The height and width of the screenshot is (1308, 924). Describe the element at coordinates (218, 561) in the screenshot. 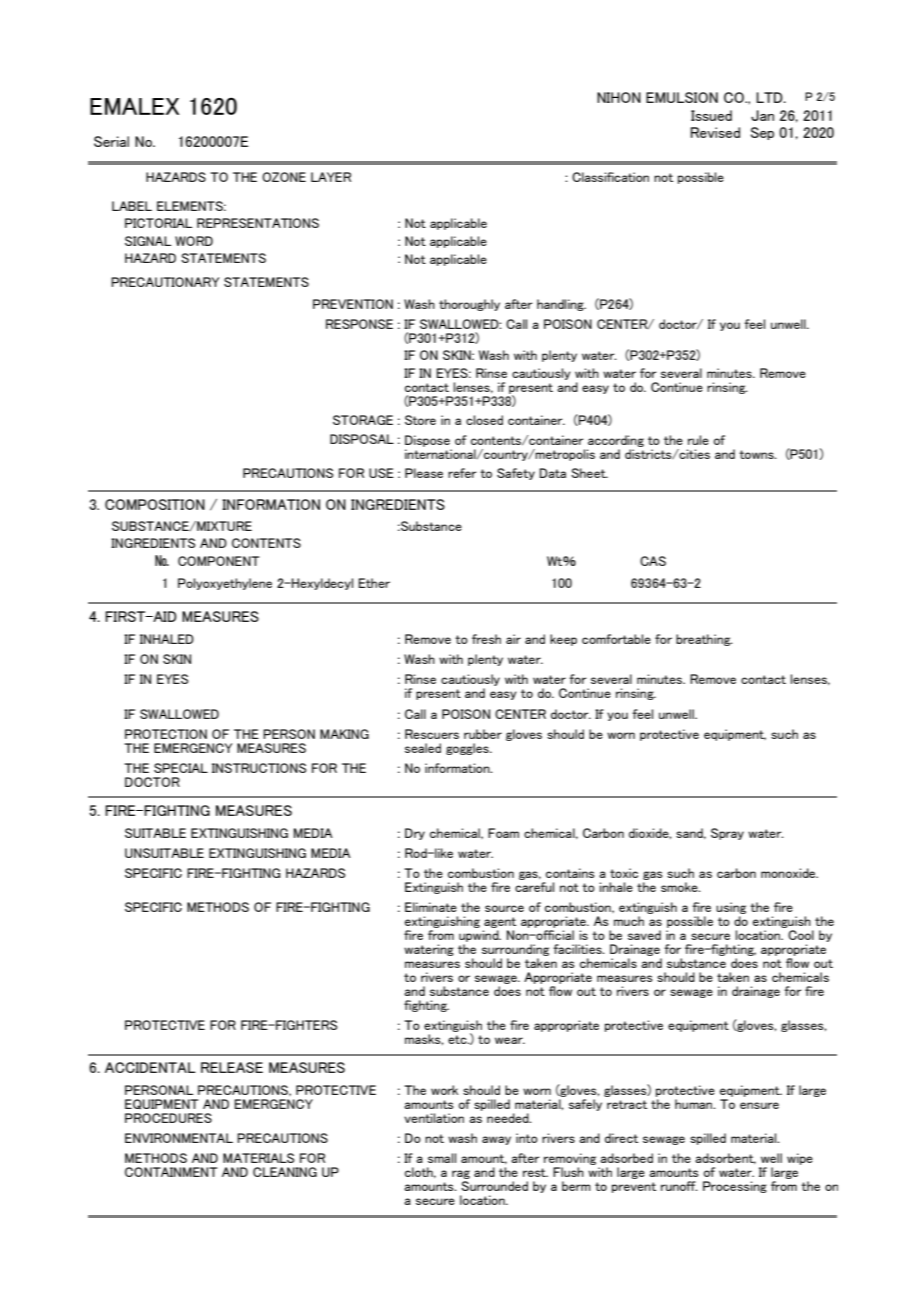

I see `COMPONENT` at that location.
